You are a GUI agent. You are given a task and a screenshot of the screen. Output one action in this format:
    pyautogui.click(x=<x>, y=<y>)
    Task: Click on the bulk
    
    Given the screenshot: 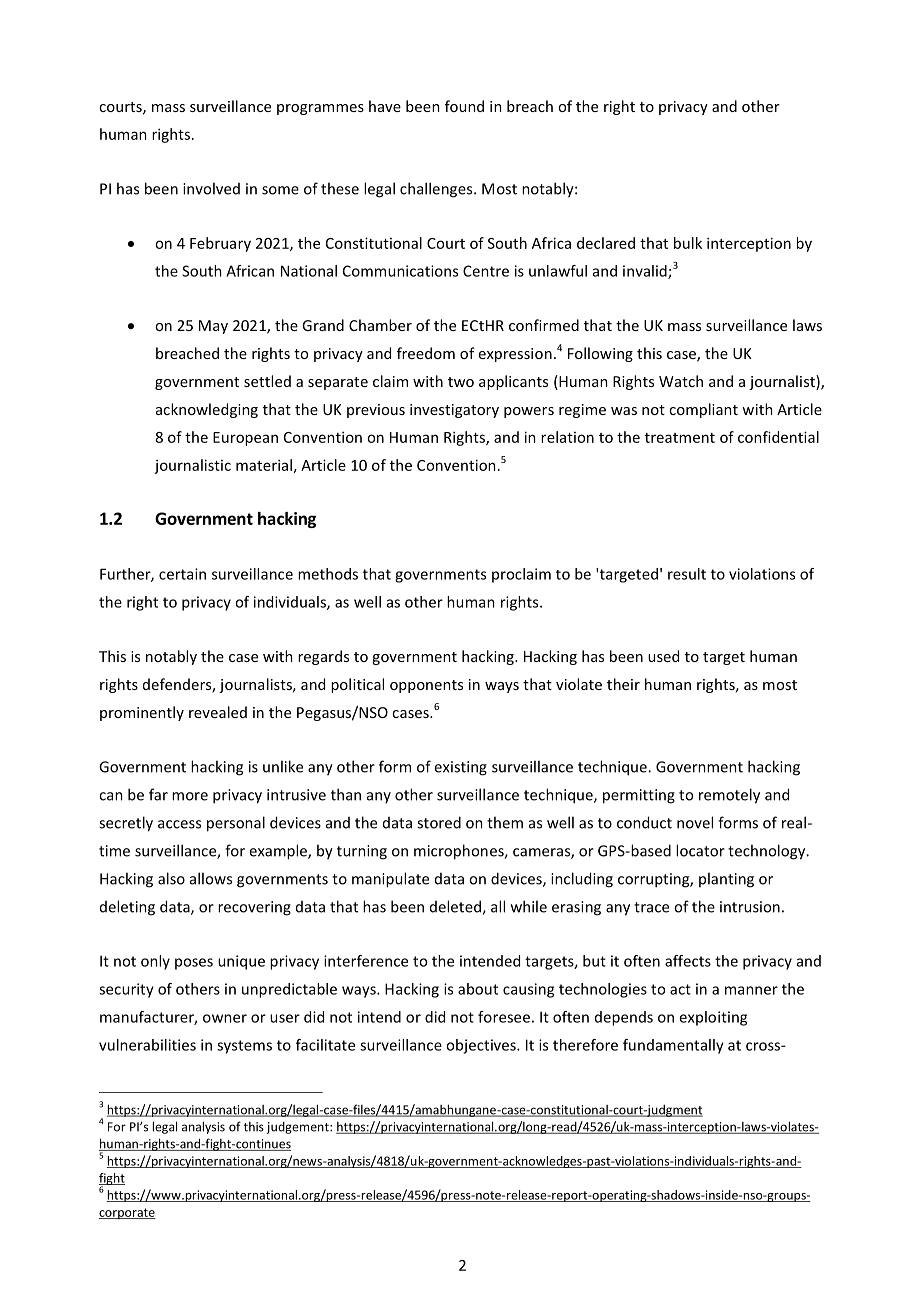 What is the action you would take?
    pyautogui.click(x=688, y=243)
